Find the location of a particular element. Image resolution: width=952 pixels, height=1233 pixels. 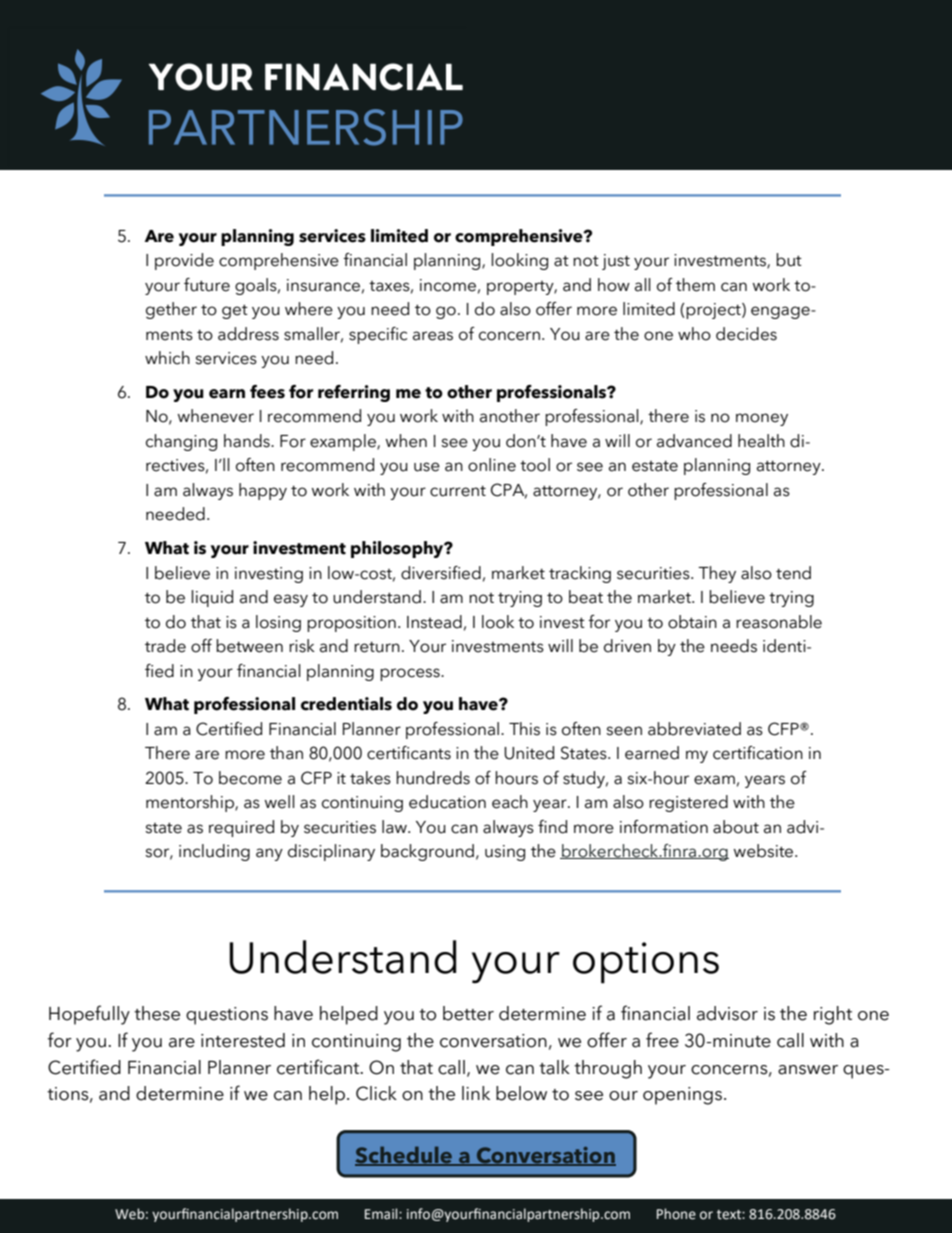

Email is located at coordinates (382, 1214).
